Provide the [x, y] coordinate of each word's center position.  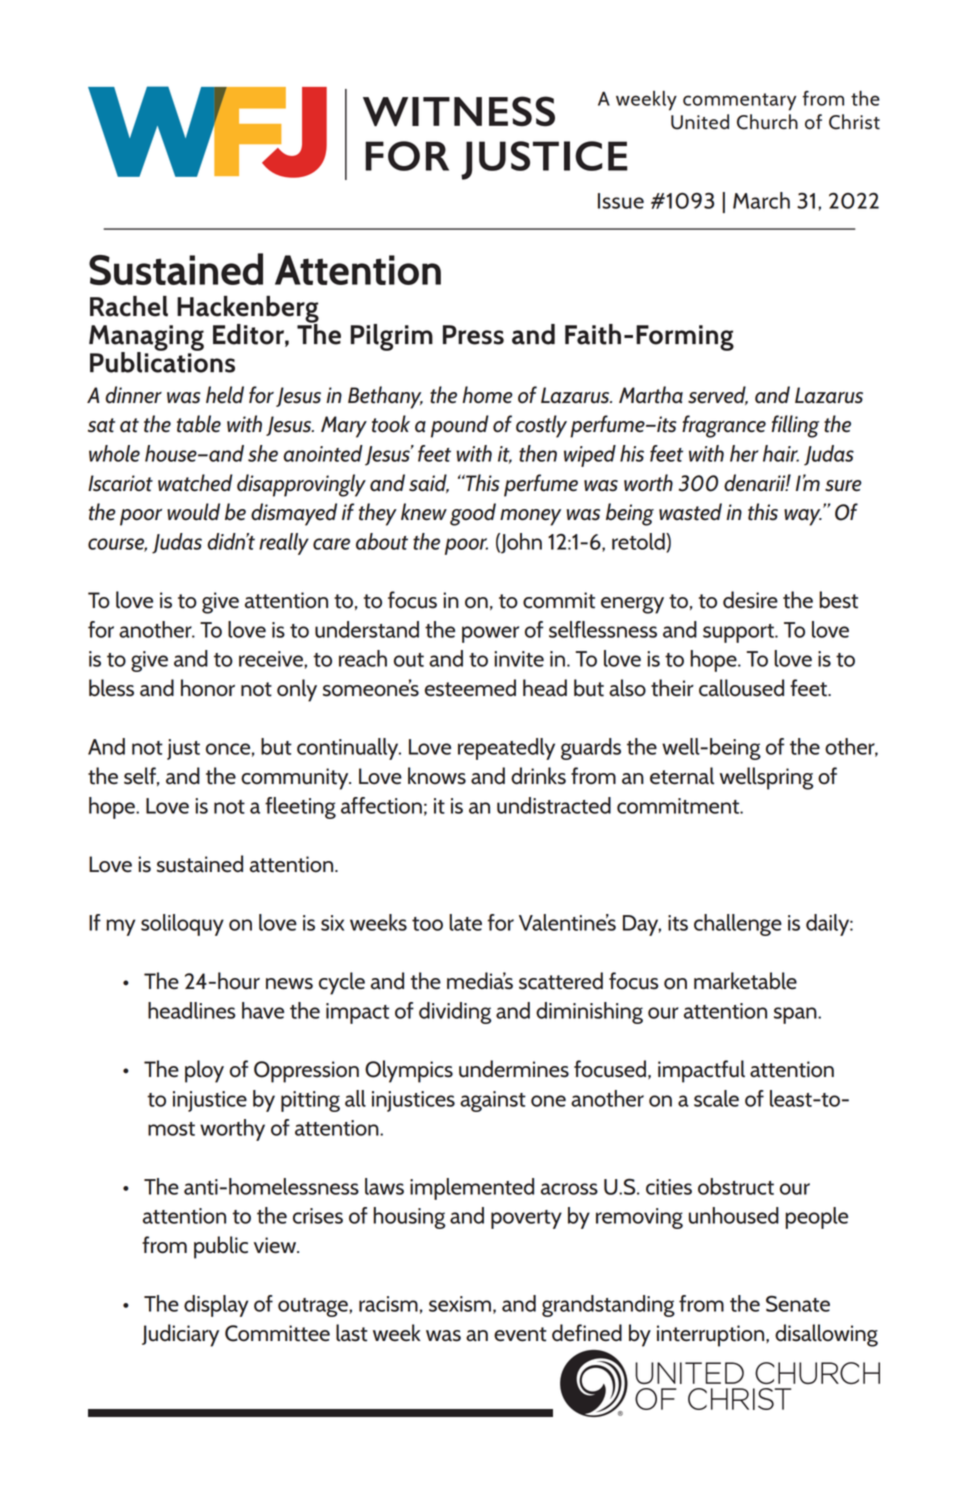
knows [437, 776]
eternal [682, 776]
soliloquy [182, 925]
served [718, 395]
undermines [514, 1069]
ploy [204, 1071]
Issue [621, 201]
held [225, 395]
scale [716, 1098]
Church [767, 122]
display [216, 1306]
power [490, 634]
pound [460, 426]
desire [750, 600]
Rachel [129, 306]
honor [208, 688]
